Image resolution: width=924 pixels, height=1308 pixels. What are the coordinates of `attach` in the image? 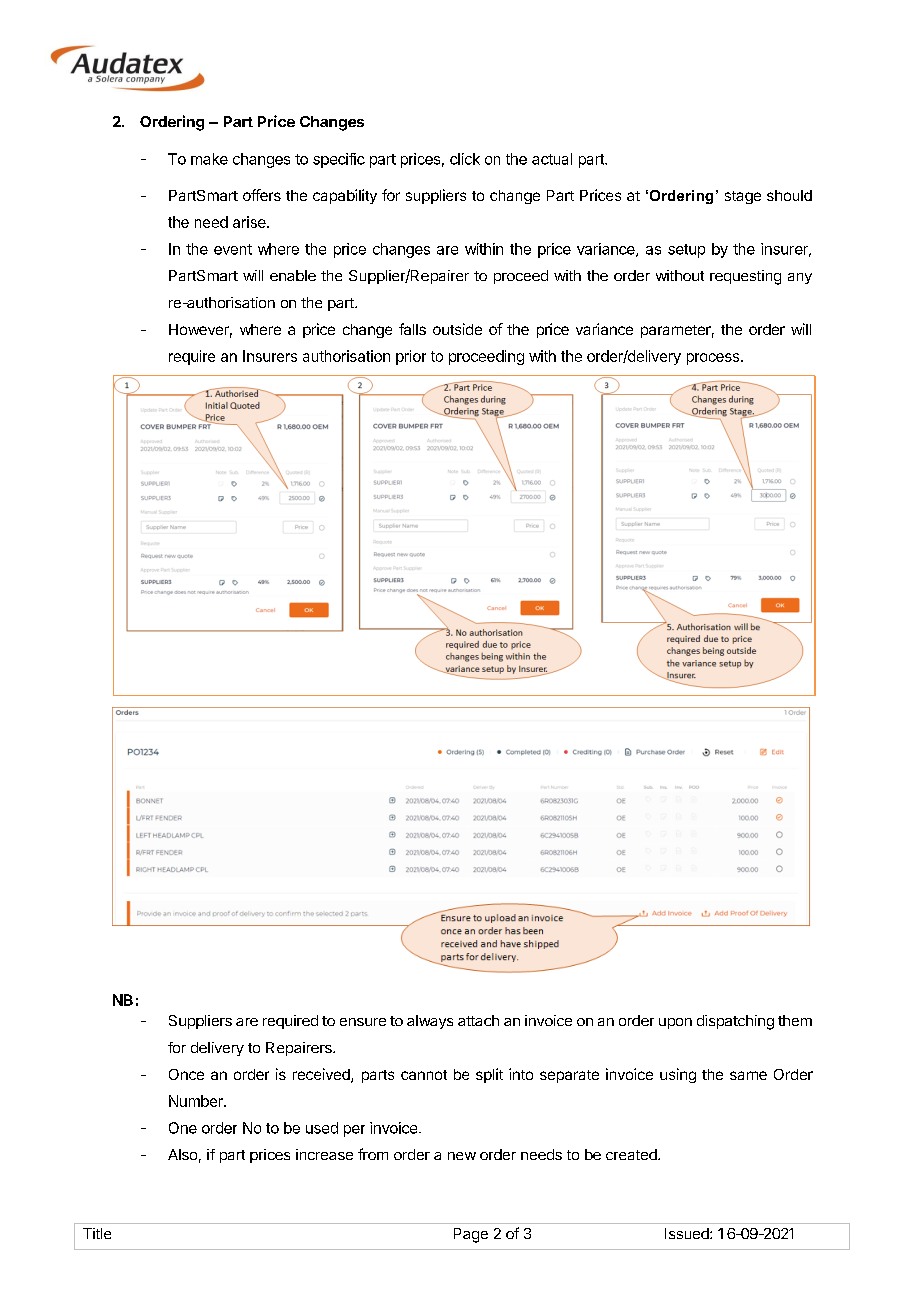 It's located at (478, 1020).
